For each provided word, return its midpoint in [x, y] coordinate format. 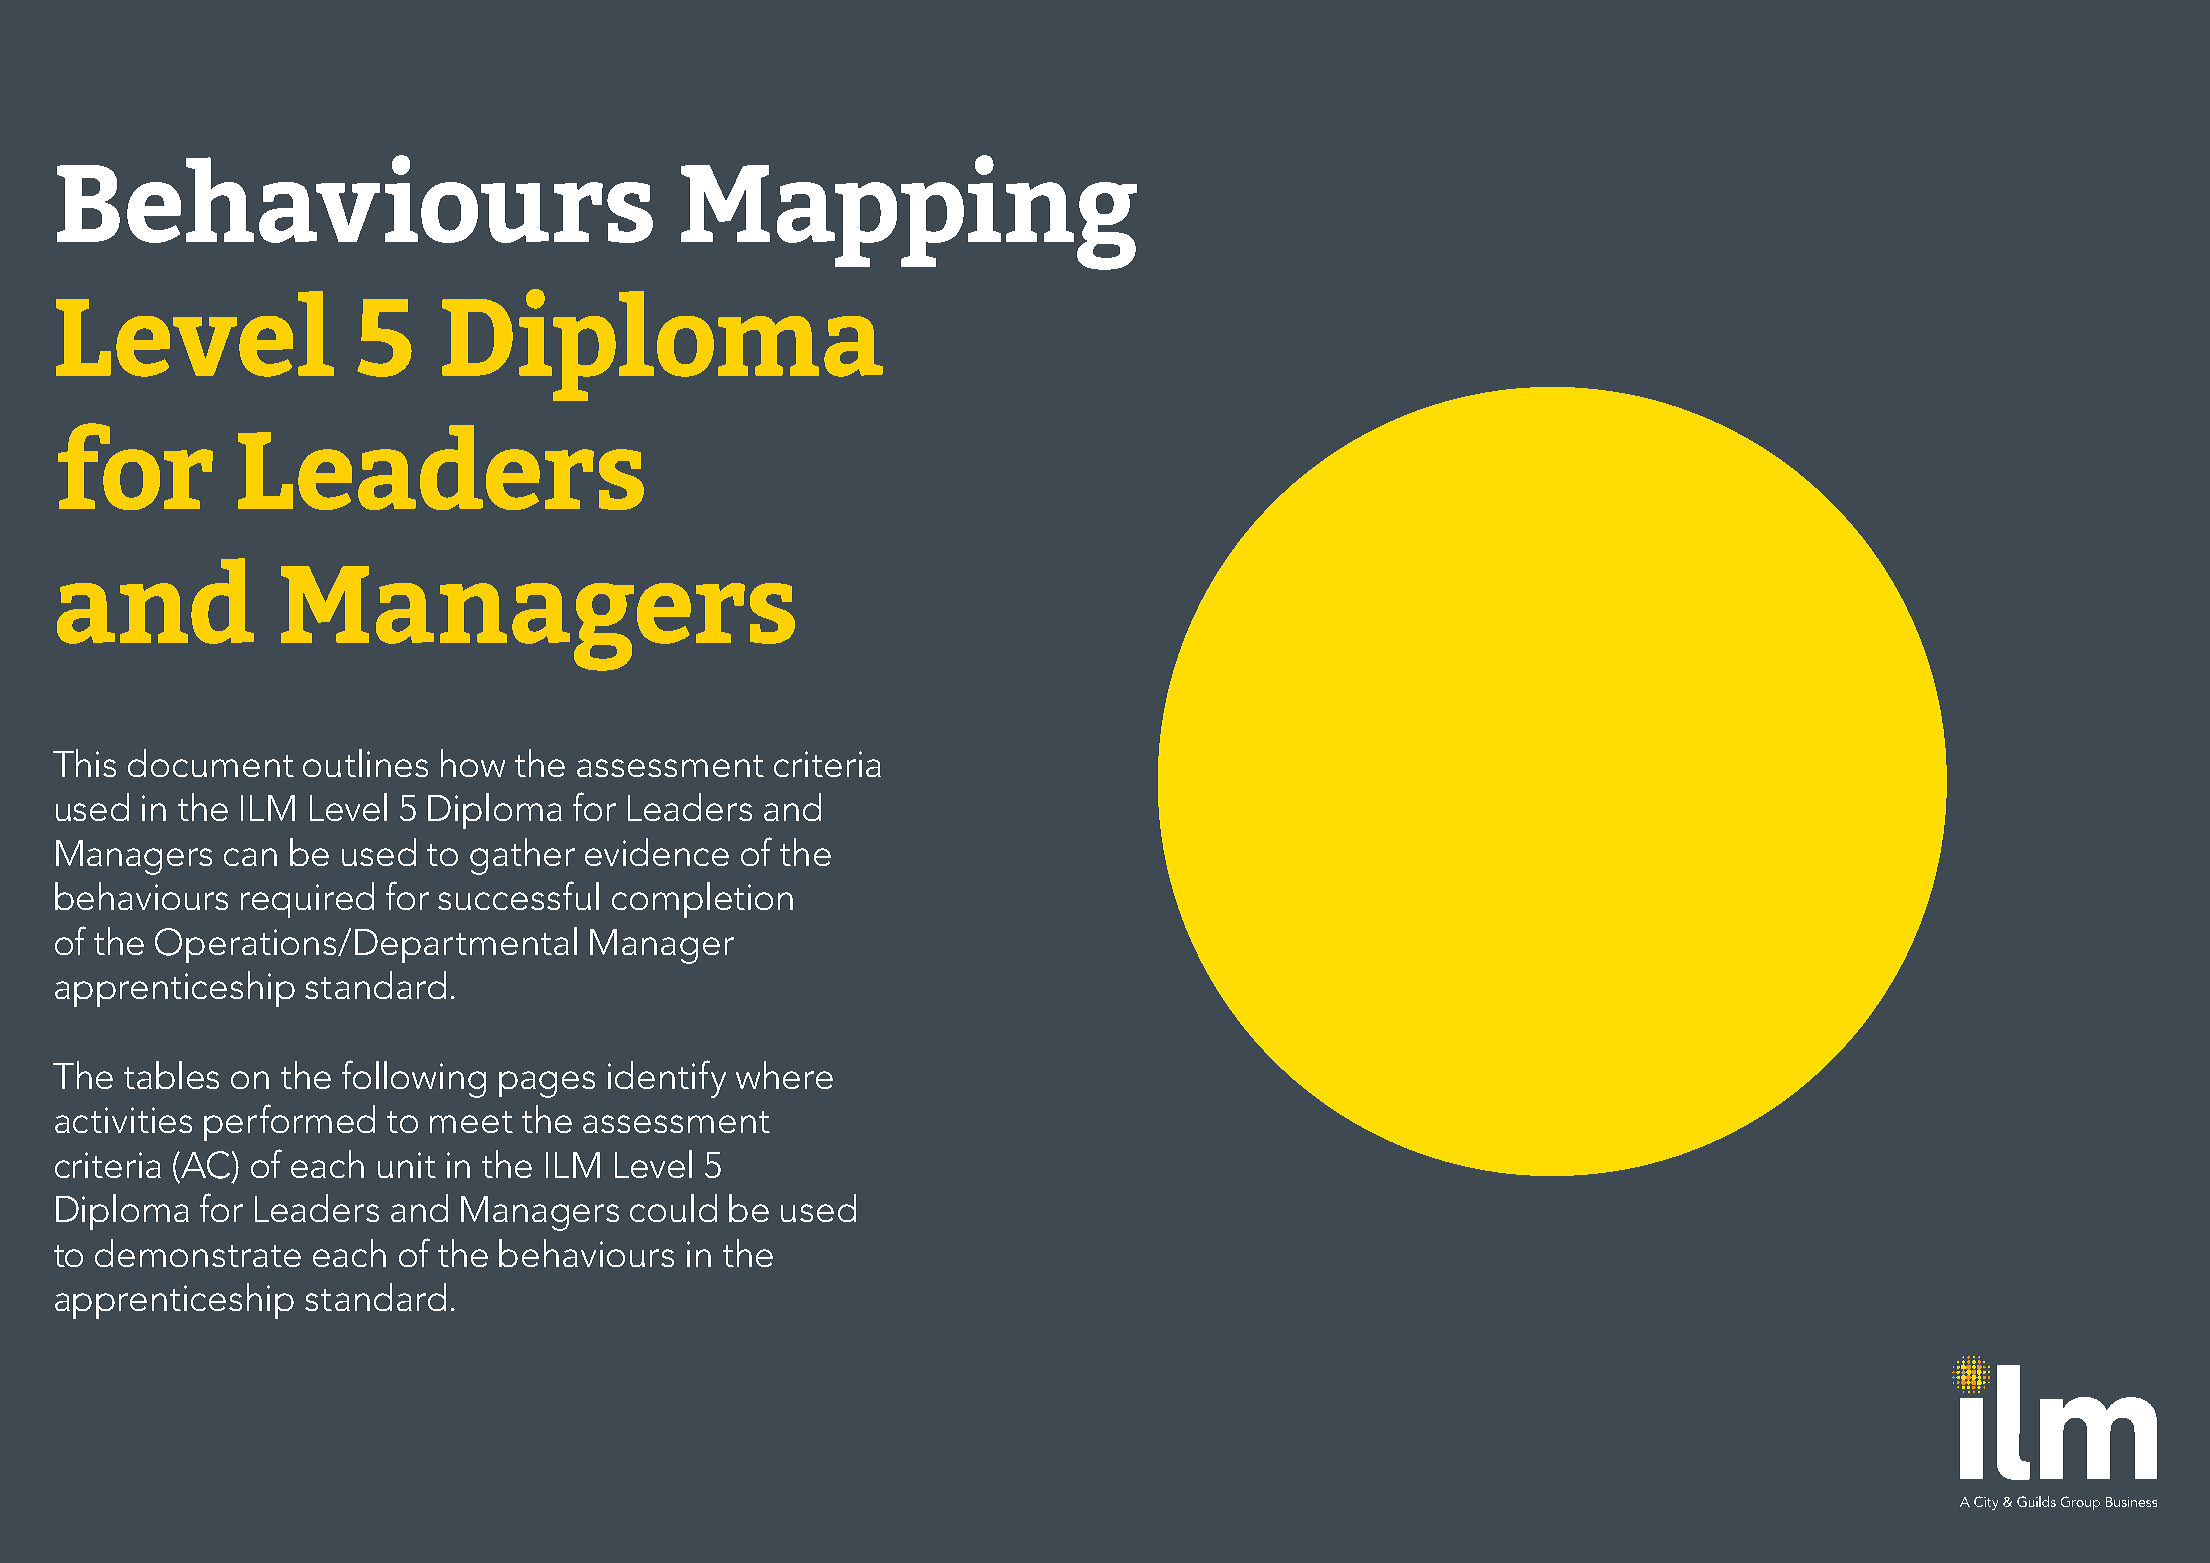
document [211, 763]
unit [407, 1165]
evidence [657, 852]
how [473, 763]
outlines [365, 763]
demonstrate [198, 1253]
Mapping [909, 212]
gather [522, 856]
